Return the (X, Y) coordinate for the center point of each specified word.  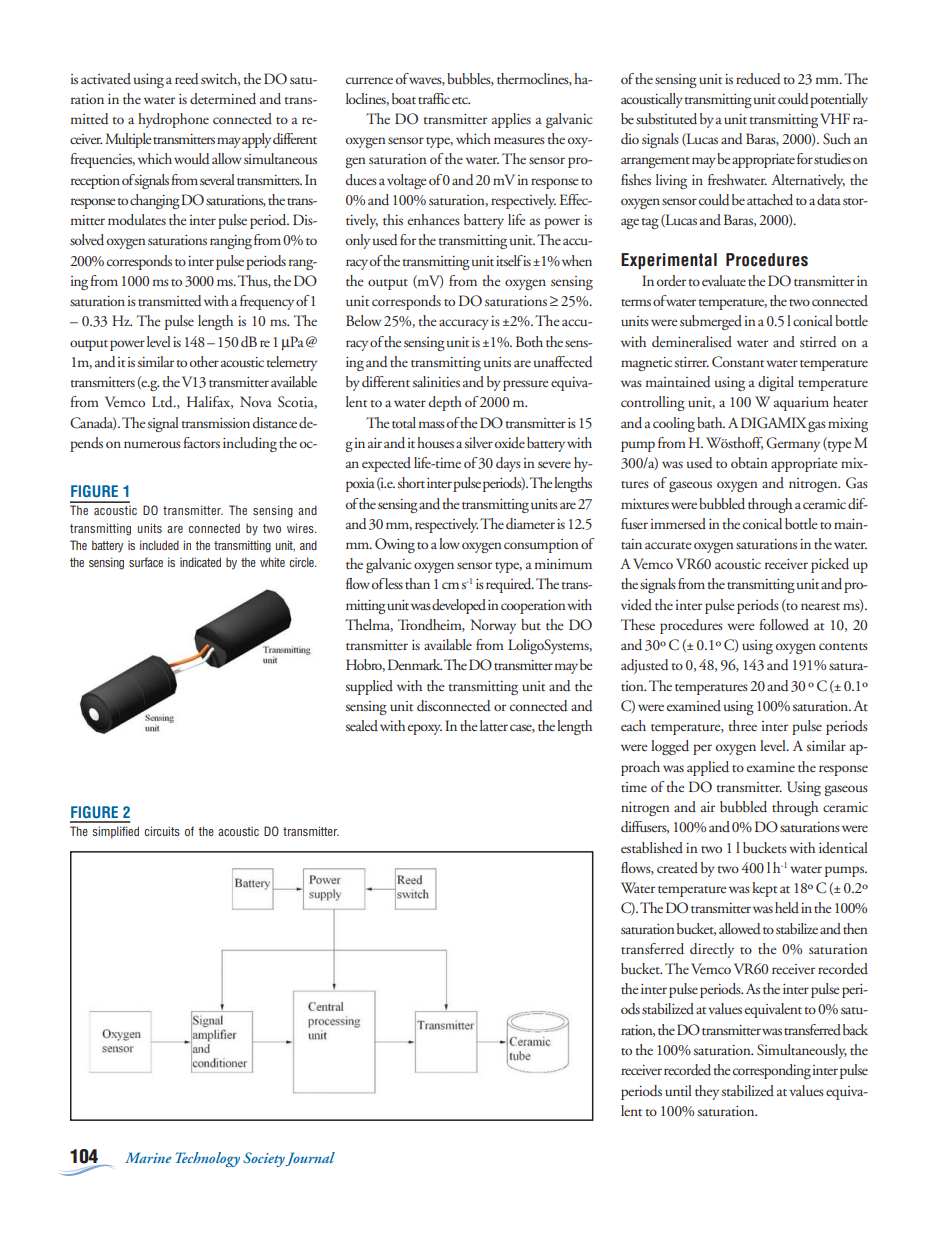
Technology (208, 1159)
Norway (493, 626)
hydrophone (173, 120)
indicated (200, 562)
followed (784, 624)
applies (511, 120)
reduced (758, 79)
